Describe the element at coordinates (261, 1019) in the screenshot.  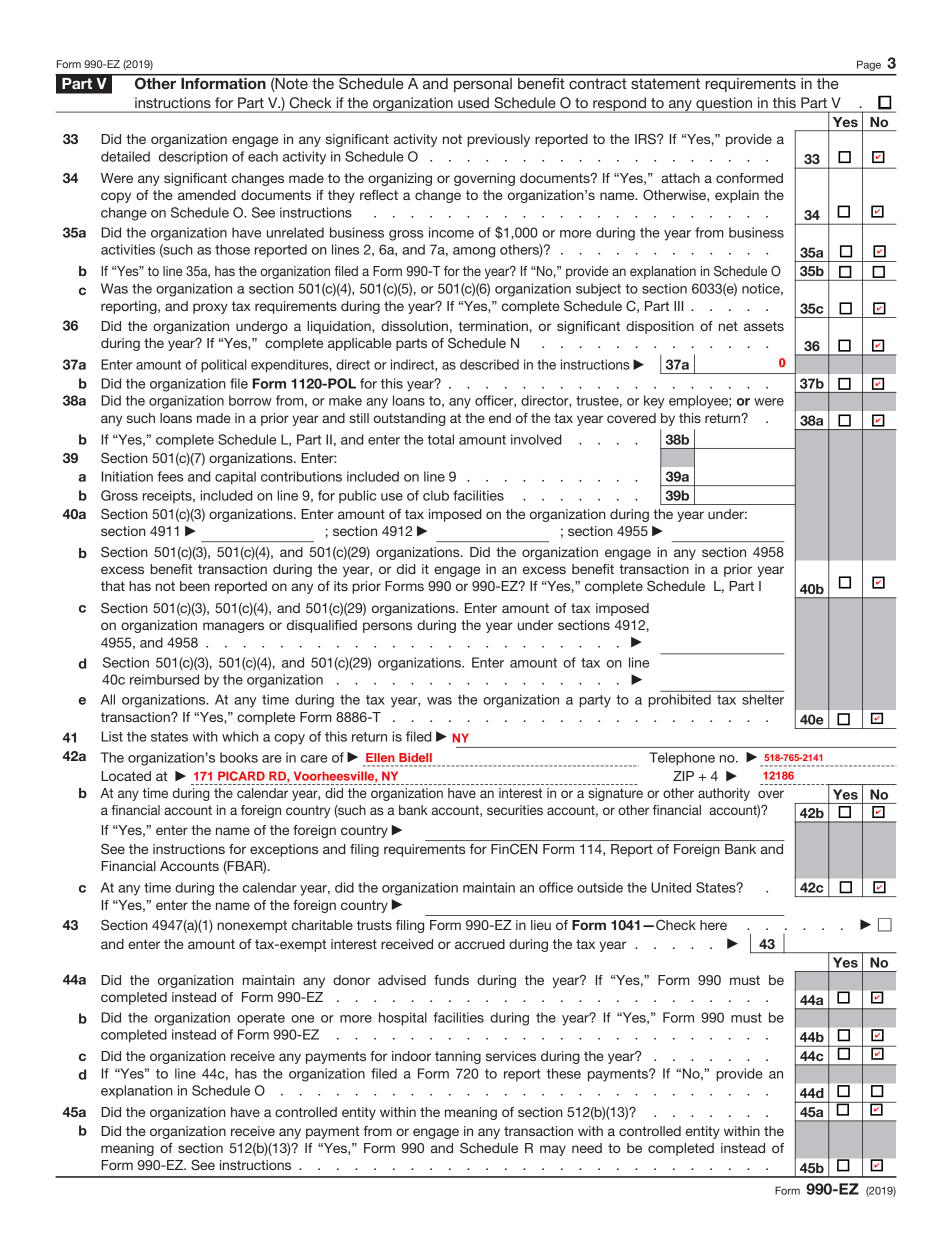
I see `operate` at that location.
